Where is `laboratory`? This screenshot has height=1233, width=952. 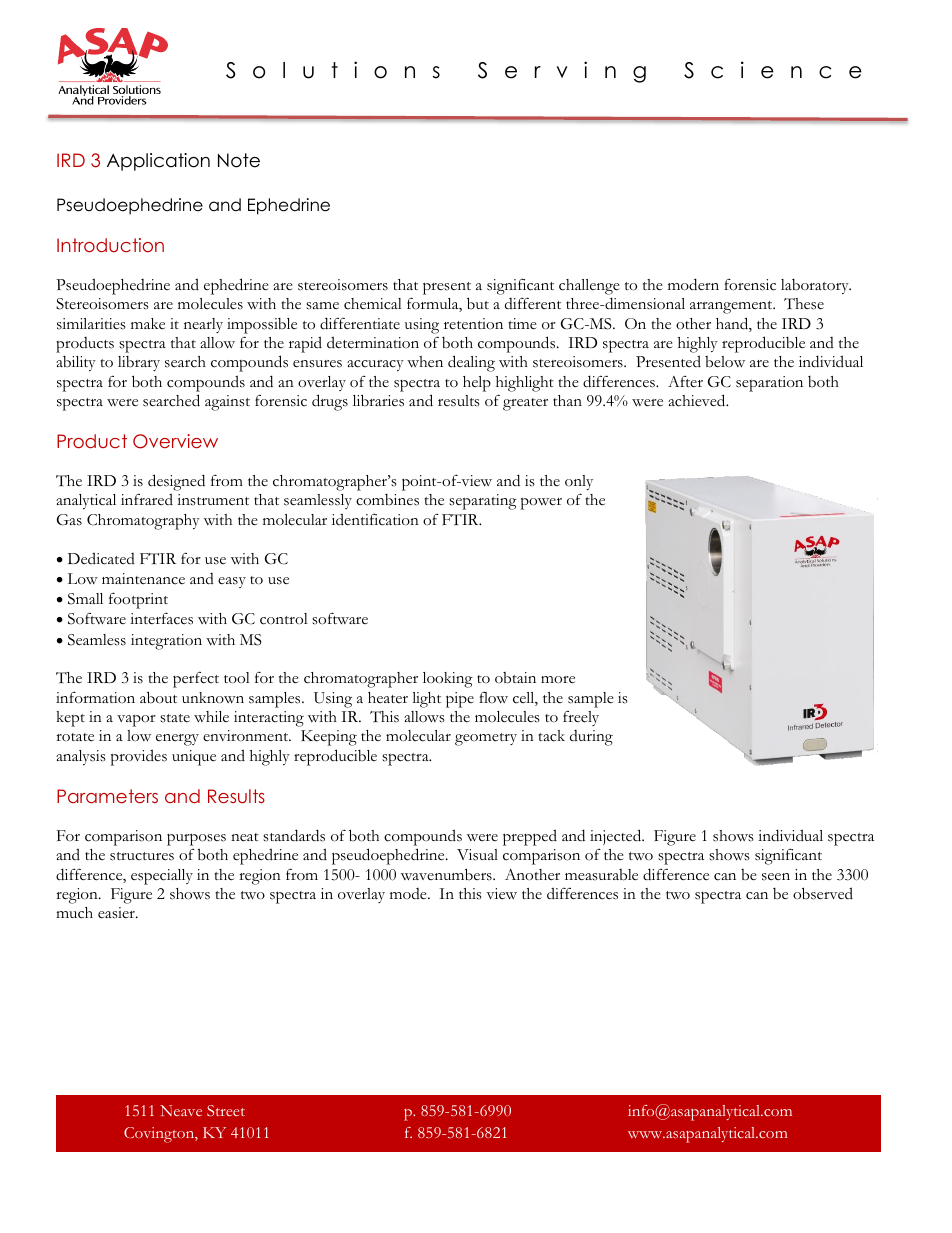 laboratory is located at coordinates (816, 286).
